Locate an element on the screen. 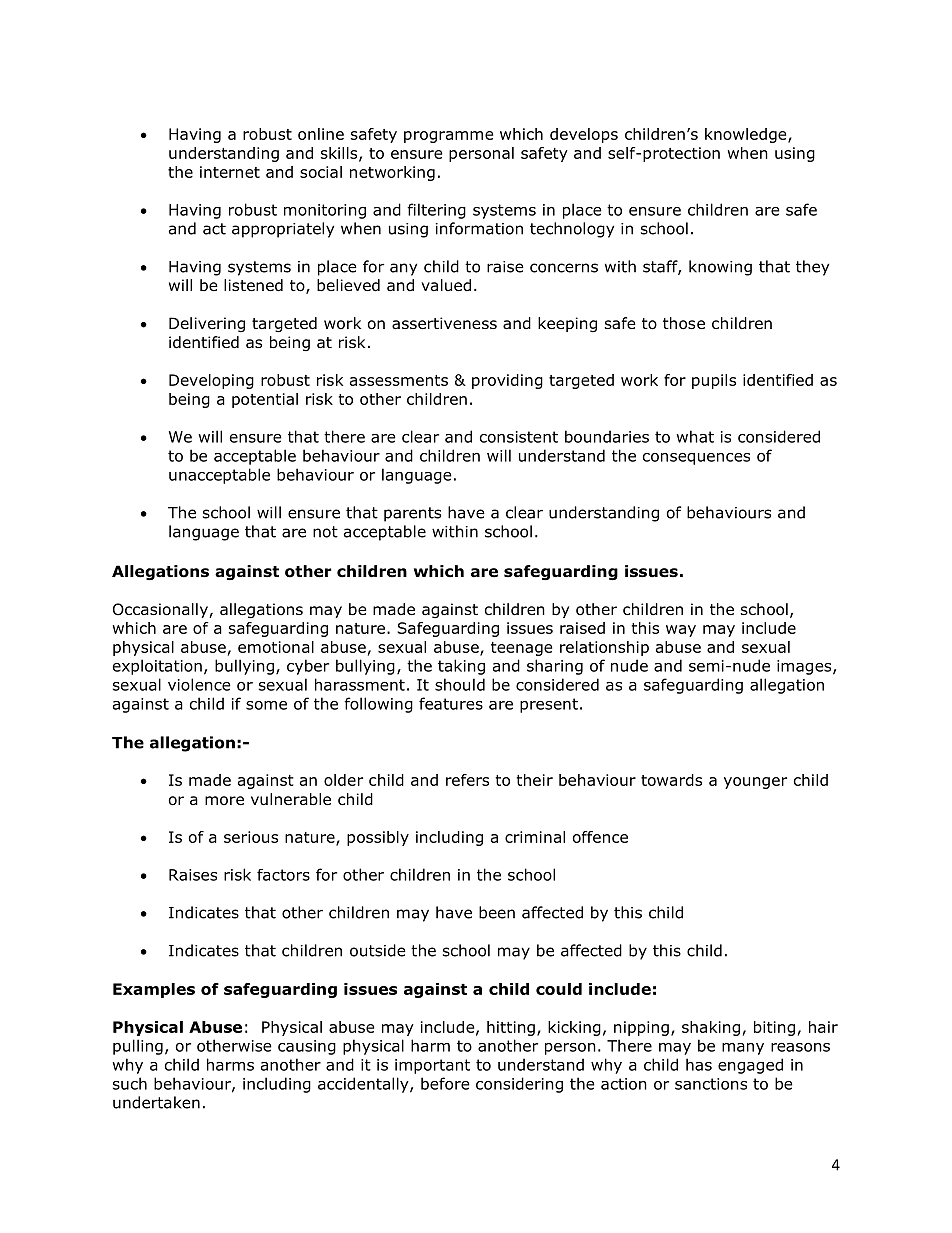 Image resolution: width=952 pixels, height=1233 pixels. way is located at coordinates (681, 631).
